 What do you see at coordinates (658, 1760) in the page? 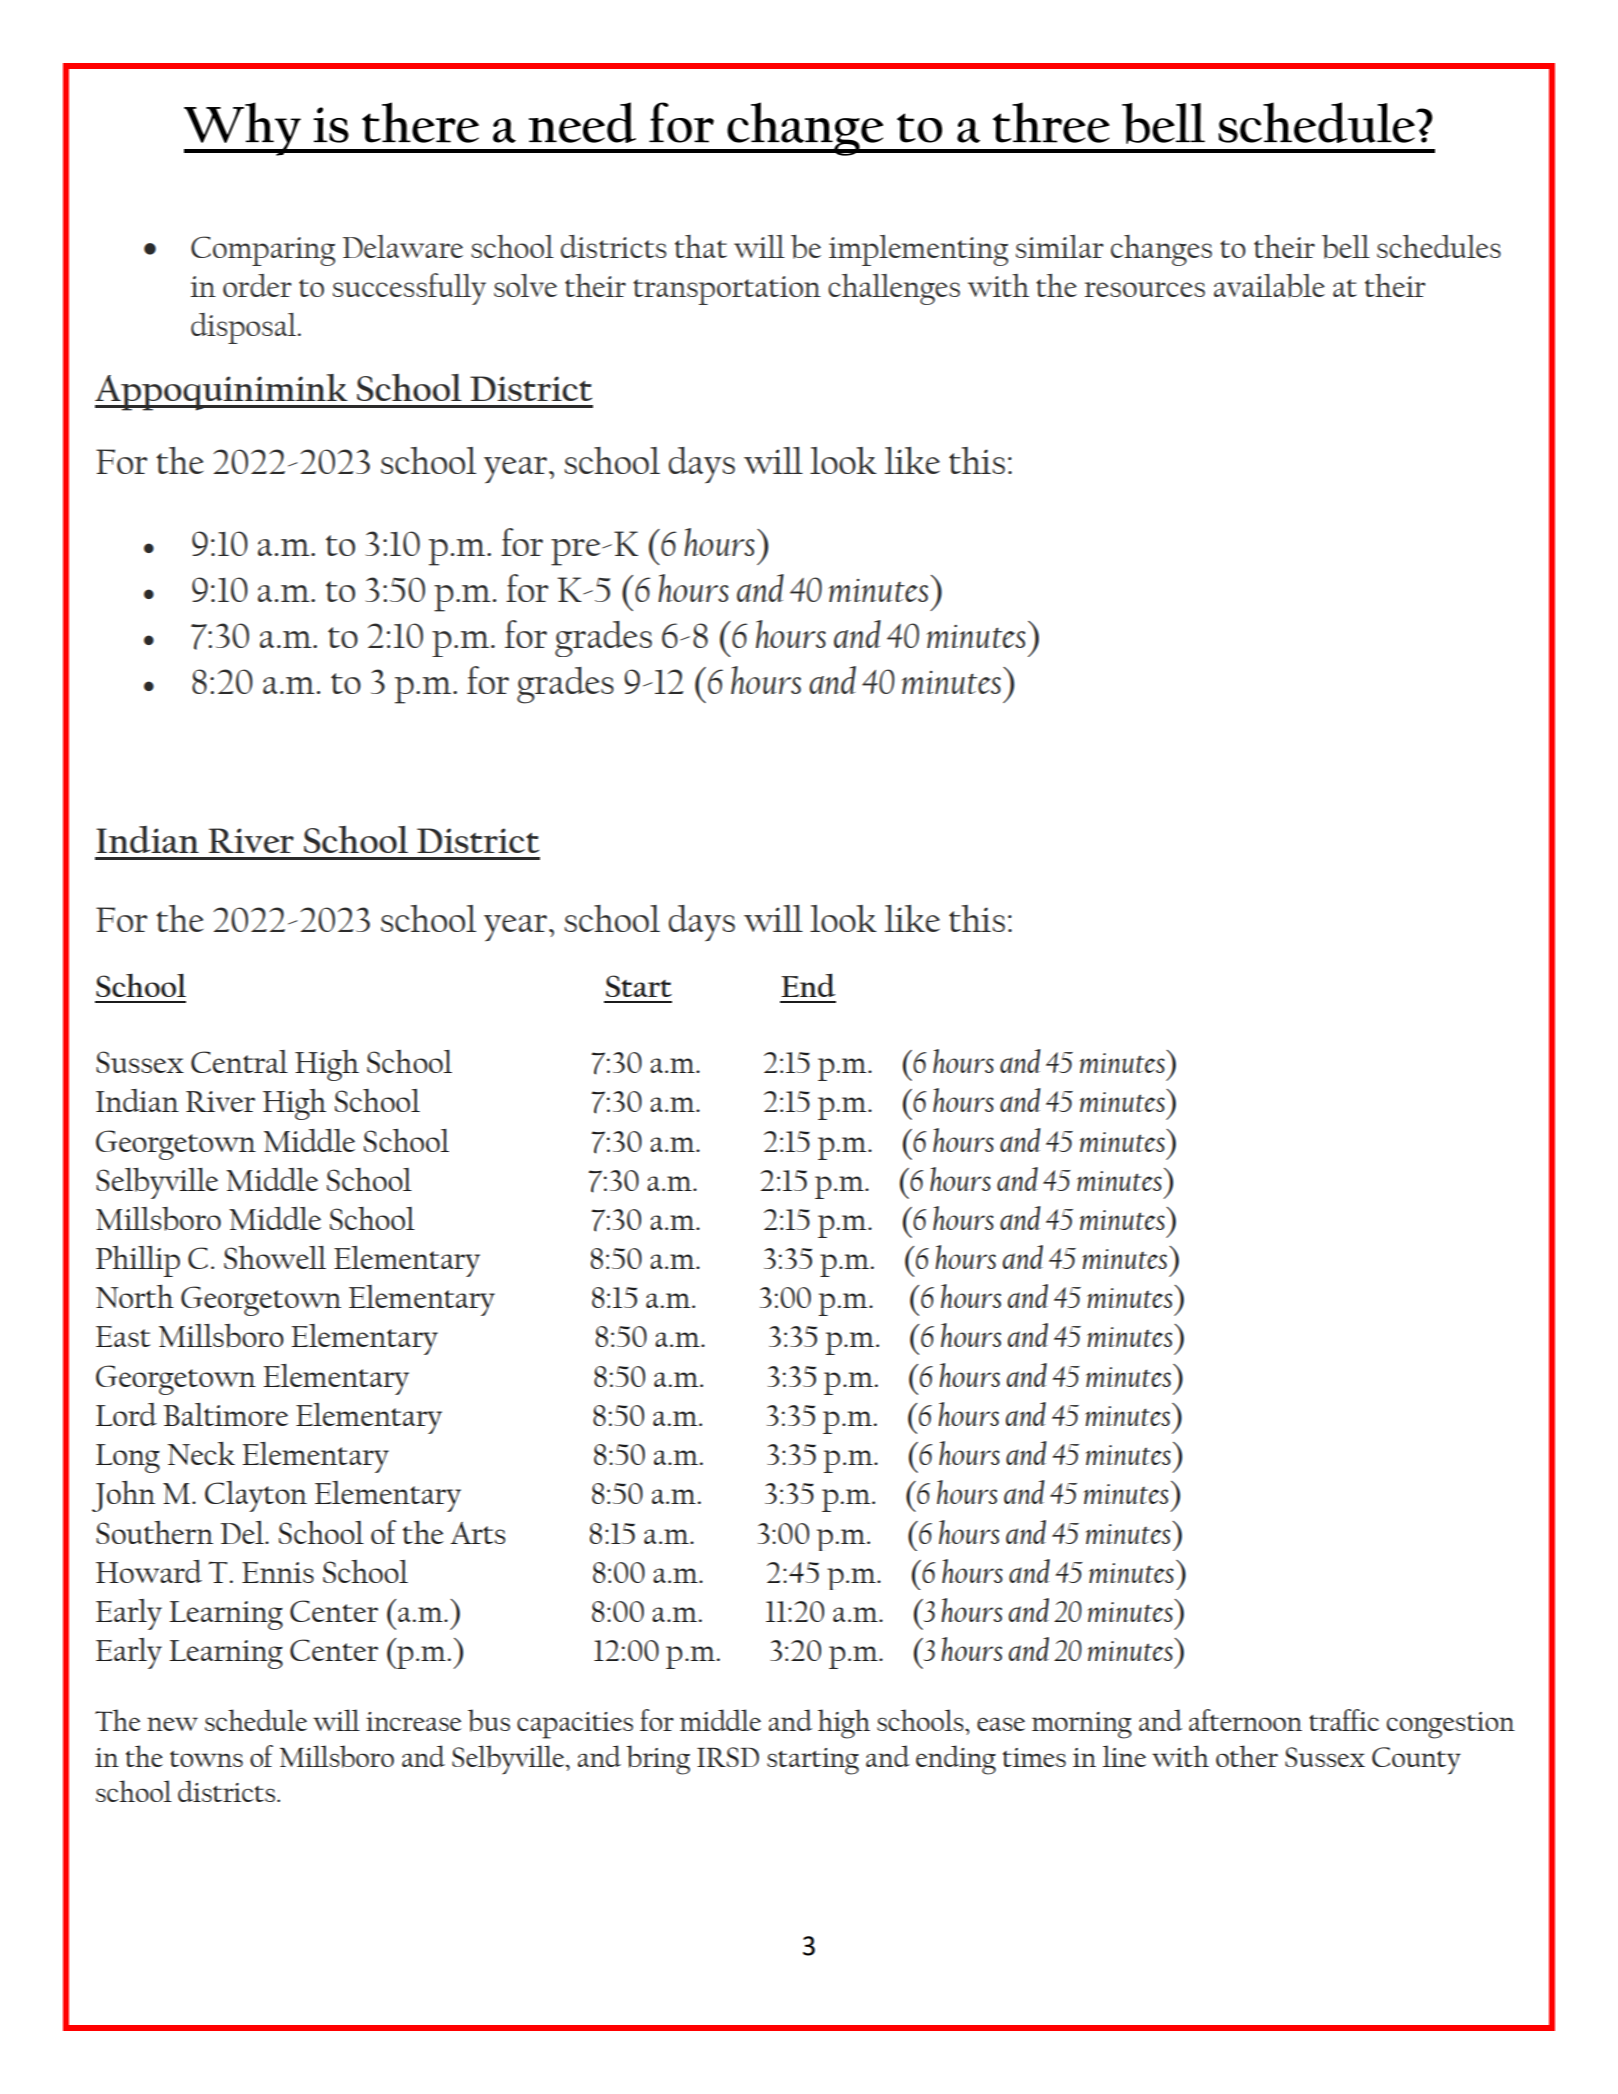
I see `bring` at bounding box center [658, 1760].
